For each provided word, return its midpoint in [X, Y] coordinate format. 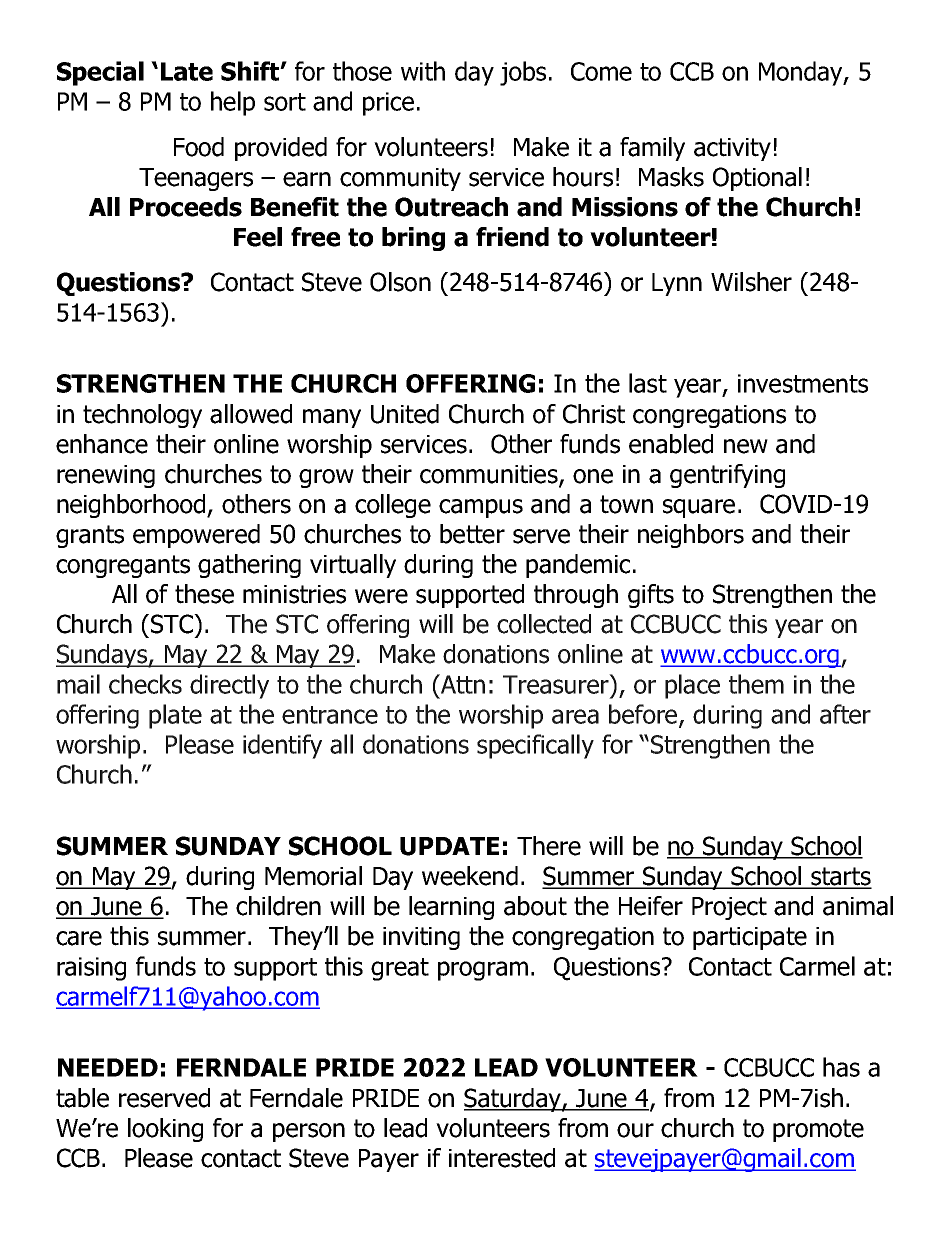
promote [818, 1130]
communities [490, 475]
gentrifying [727, 476]
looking [165, 1130]
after [845, 714]
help [233, 103]
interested [502, 1158]
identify [282, 746]
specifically [535, 746]
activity [732, 149]
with [423, 71]
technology [142, 416]
